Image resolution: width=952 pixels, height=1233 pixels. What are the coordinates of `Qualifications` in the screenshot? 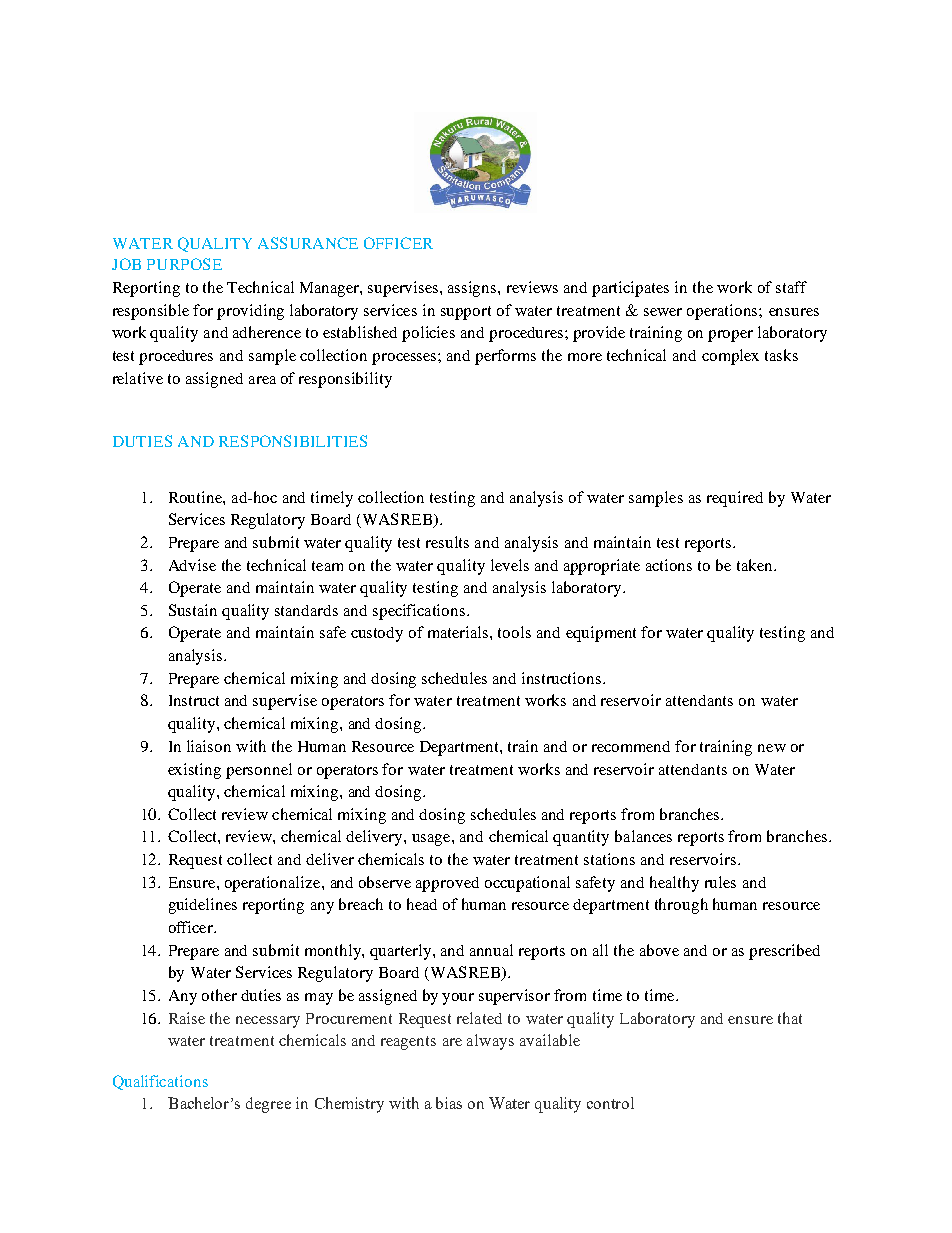 It's located at (160, 1082).
